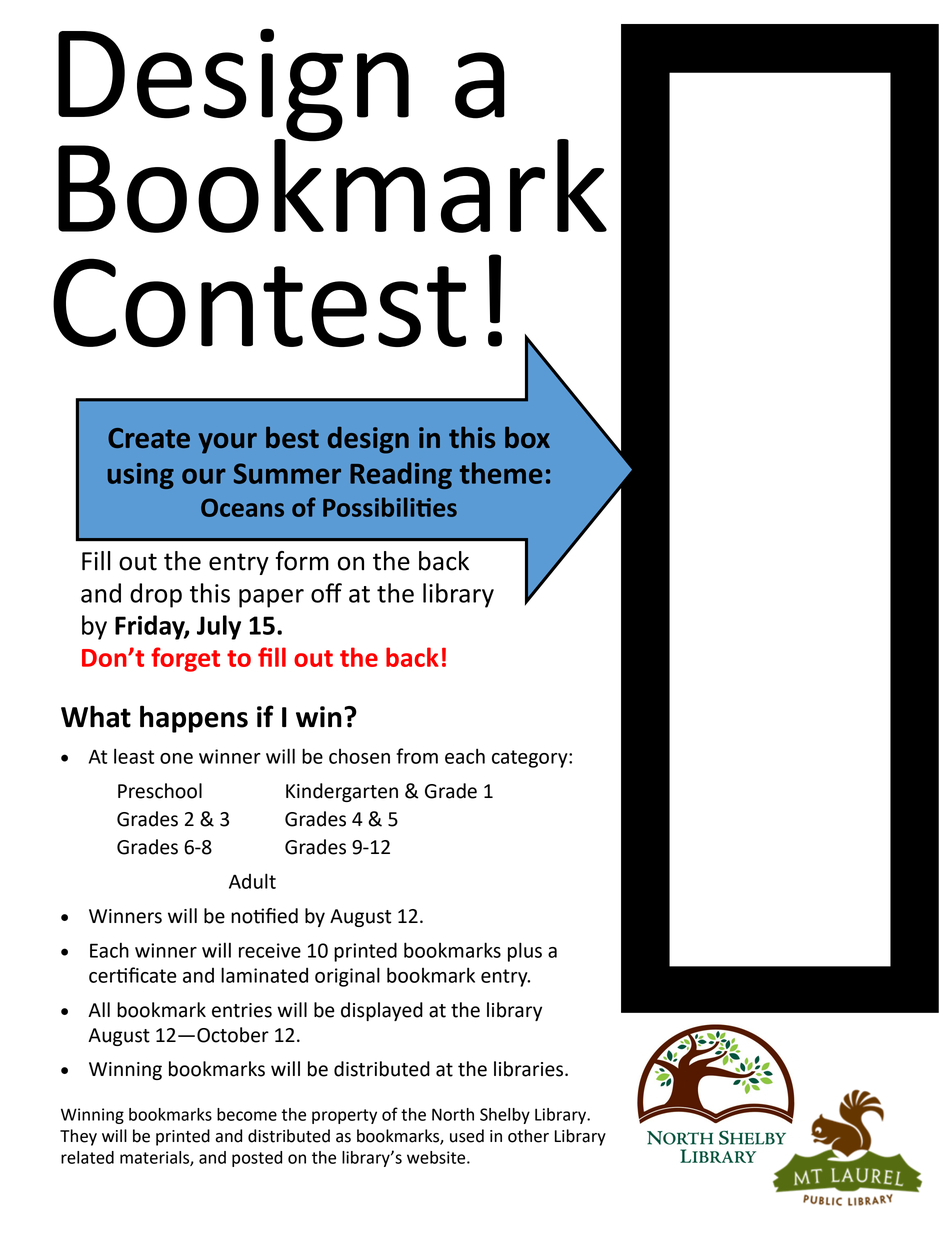 Image resolution: width=952 pixels, height=1233 pixels. Describe the element at coordinates (259, 302) in the screenshot. I see `Contest` at that location.
